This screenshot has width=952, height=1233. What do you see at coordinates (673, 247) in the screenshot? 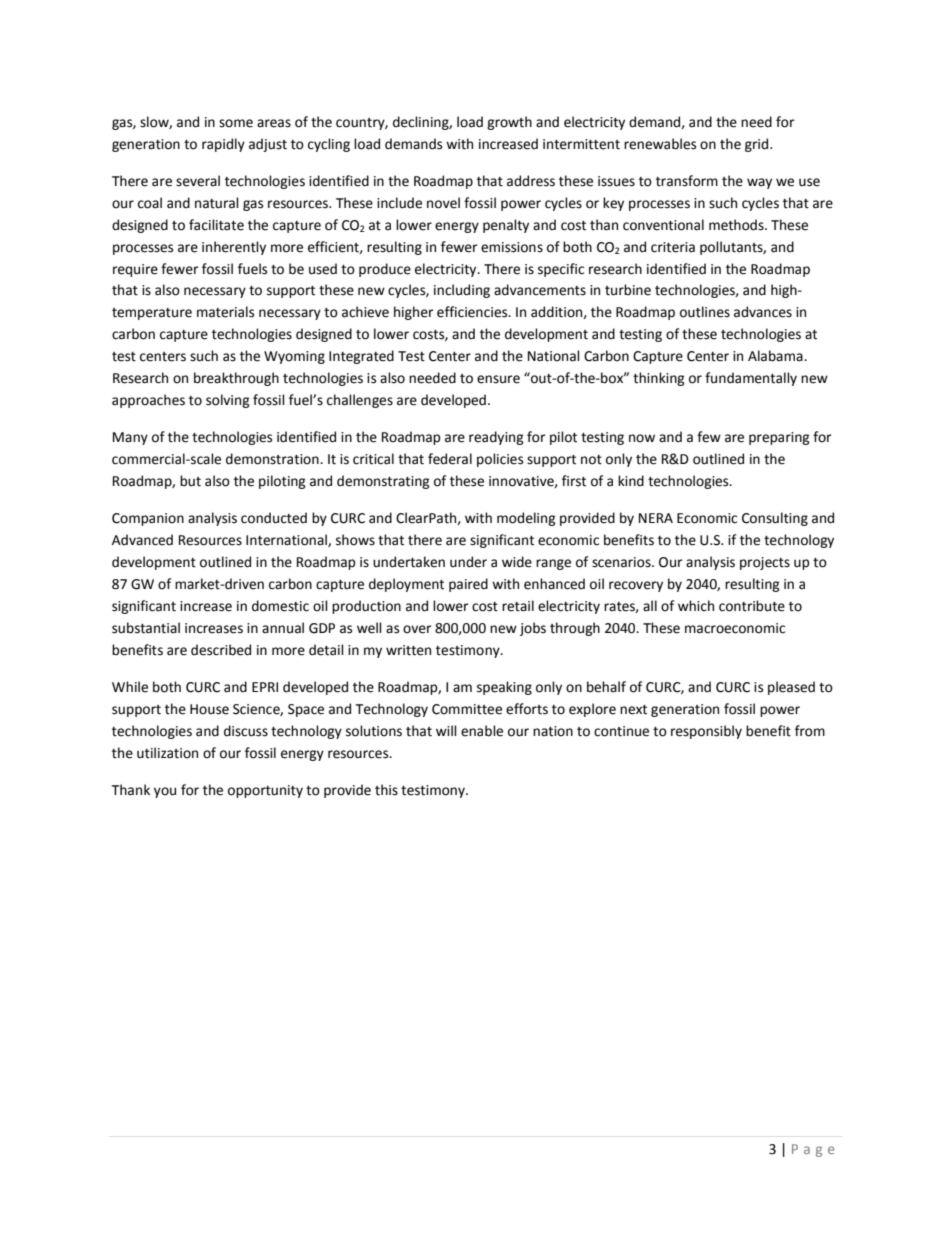
I see `criteria` at bounding box center [673, 247].
